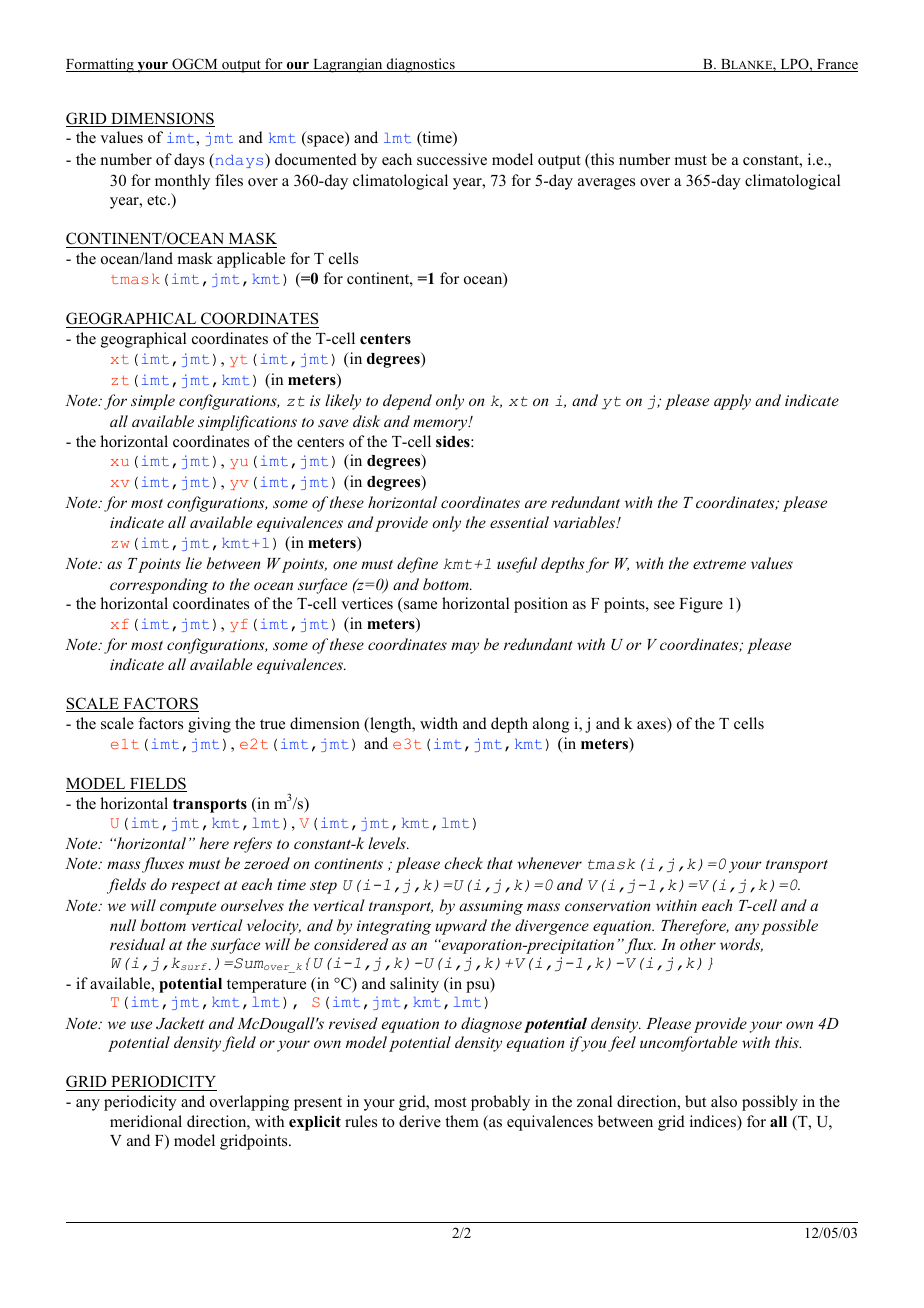  I want to click on Formatting, so click(101, 65).
